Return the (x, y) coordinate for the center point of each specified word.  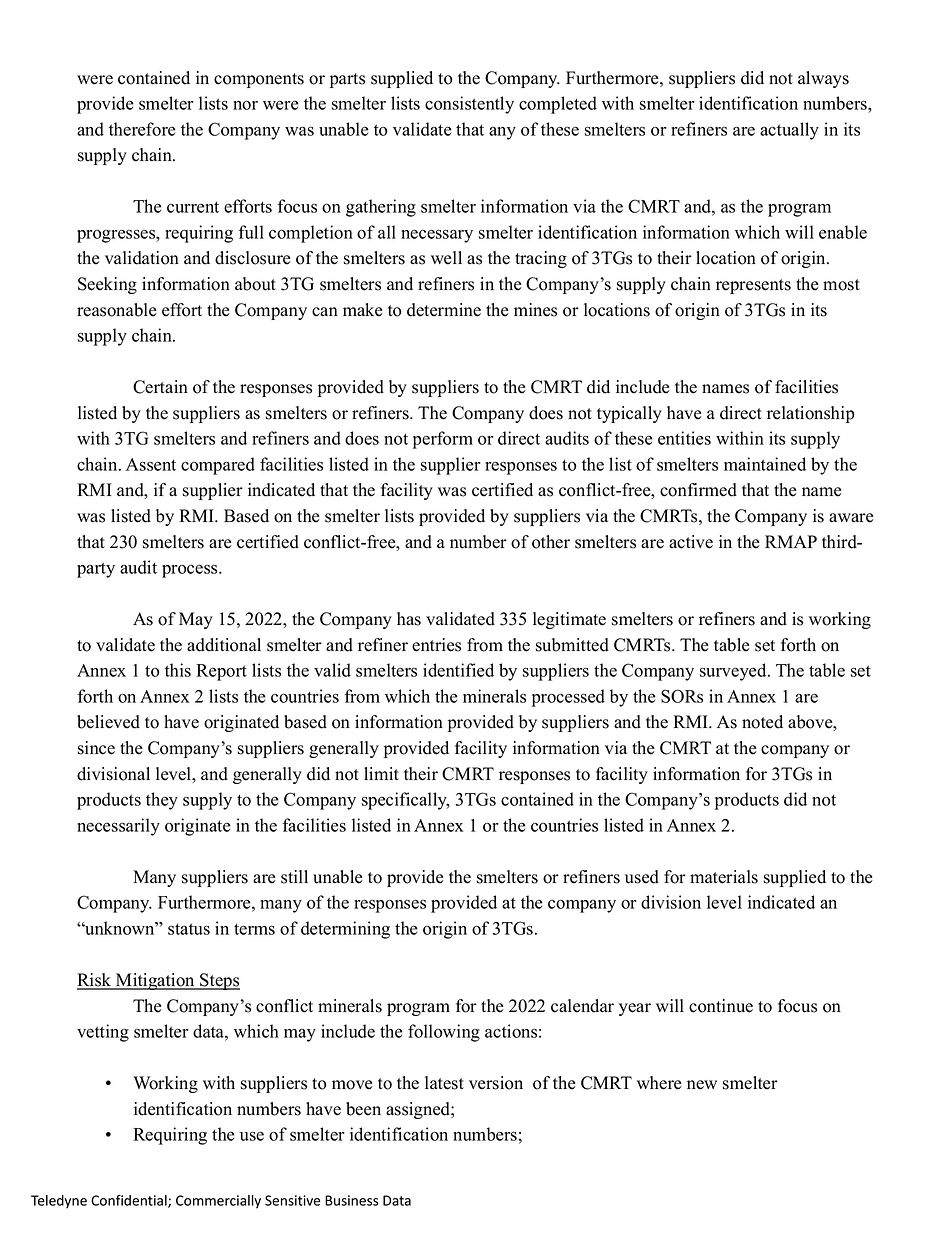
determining (345, 930)
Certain (160, 387)
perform (443, 440)
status (189, 929)
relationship (811, 414)
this (178, 670)
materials (724, 877)
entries (436, 645)
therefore (142, 129)
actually (789, 131)
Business (352, 1200)
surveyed (734, 672)
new (702, 1085)
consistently (469, 105)
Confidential (130, 1201)
